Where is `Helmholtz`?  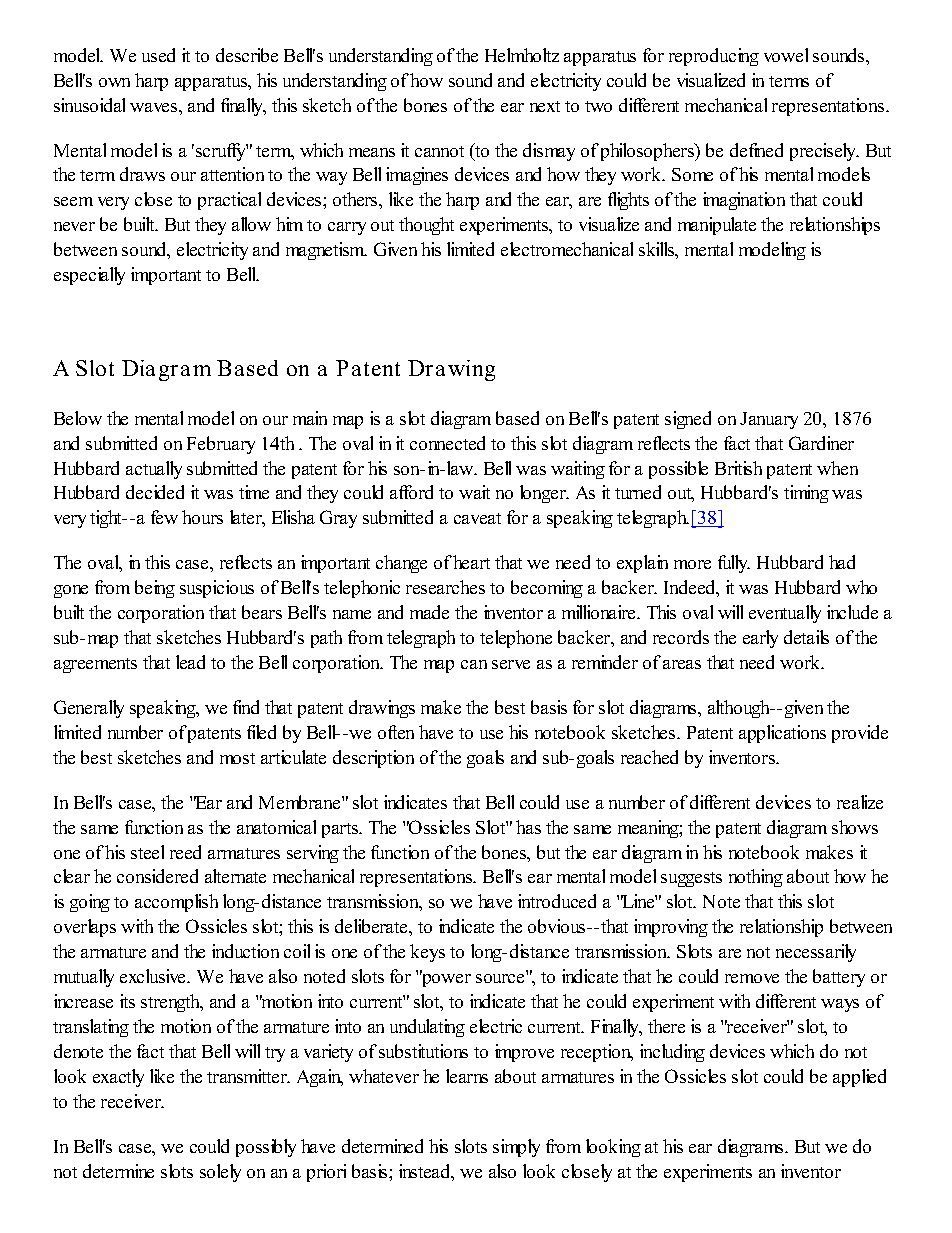 Helmholtz is located at coordinates (522, 55).
